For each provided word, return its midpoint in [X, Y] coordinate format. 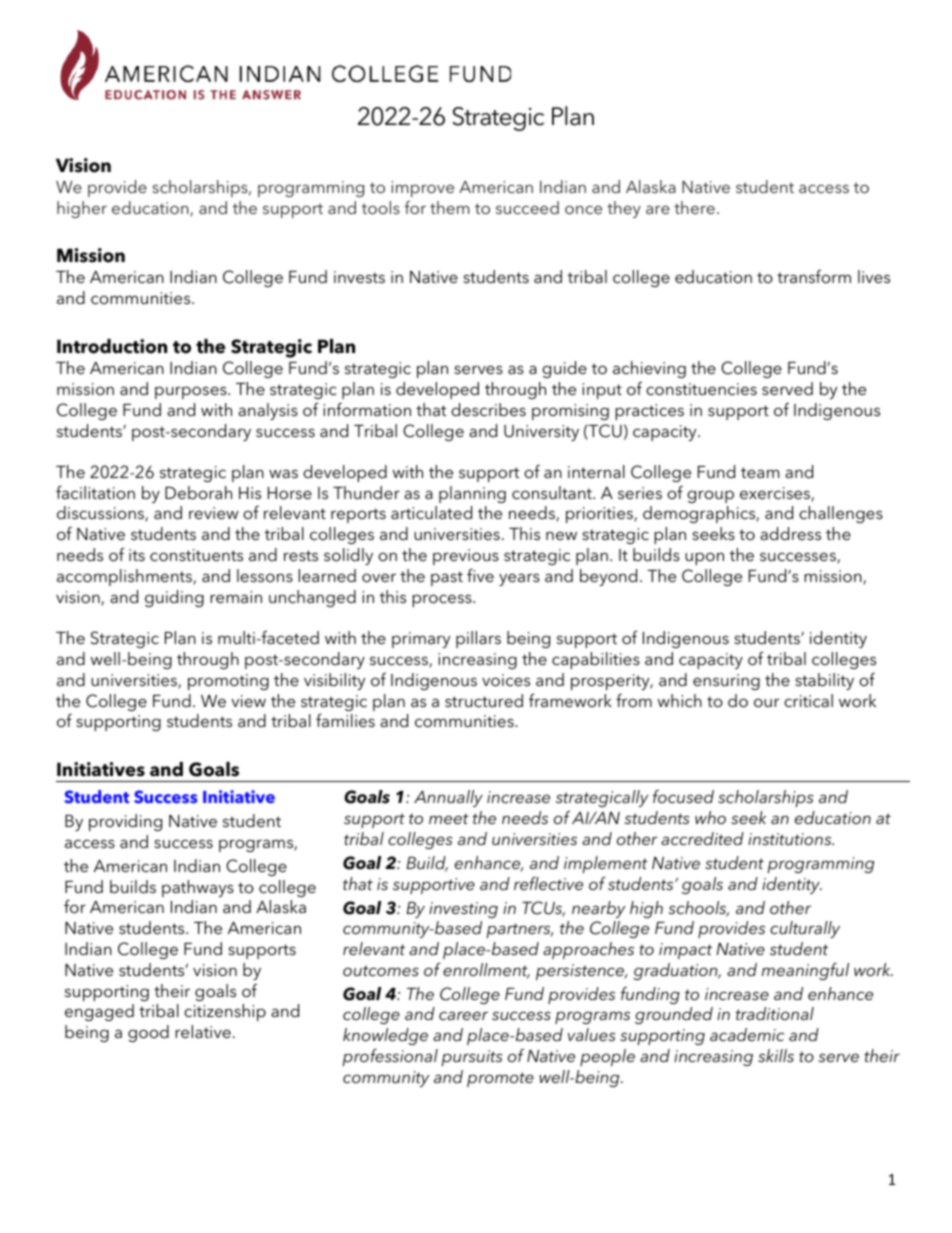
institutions [791, 839]
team [760, 472]
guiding [174, 598]
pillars [478, 639]
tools [381, 207]
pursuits [471, 1058]
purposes [192, 392]
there [694, 207]
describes [488, 409]
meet [449, 819]
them [449, 207]
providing [125, 822]
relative [203, 1031]
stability [824, 681]
